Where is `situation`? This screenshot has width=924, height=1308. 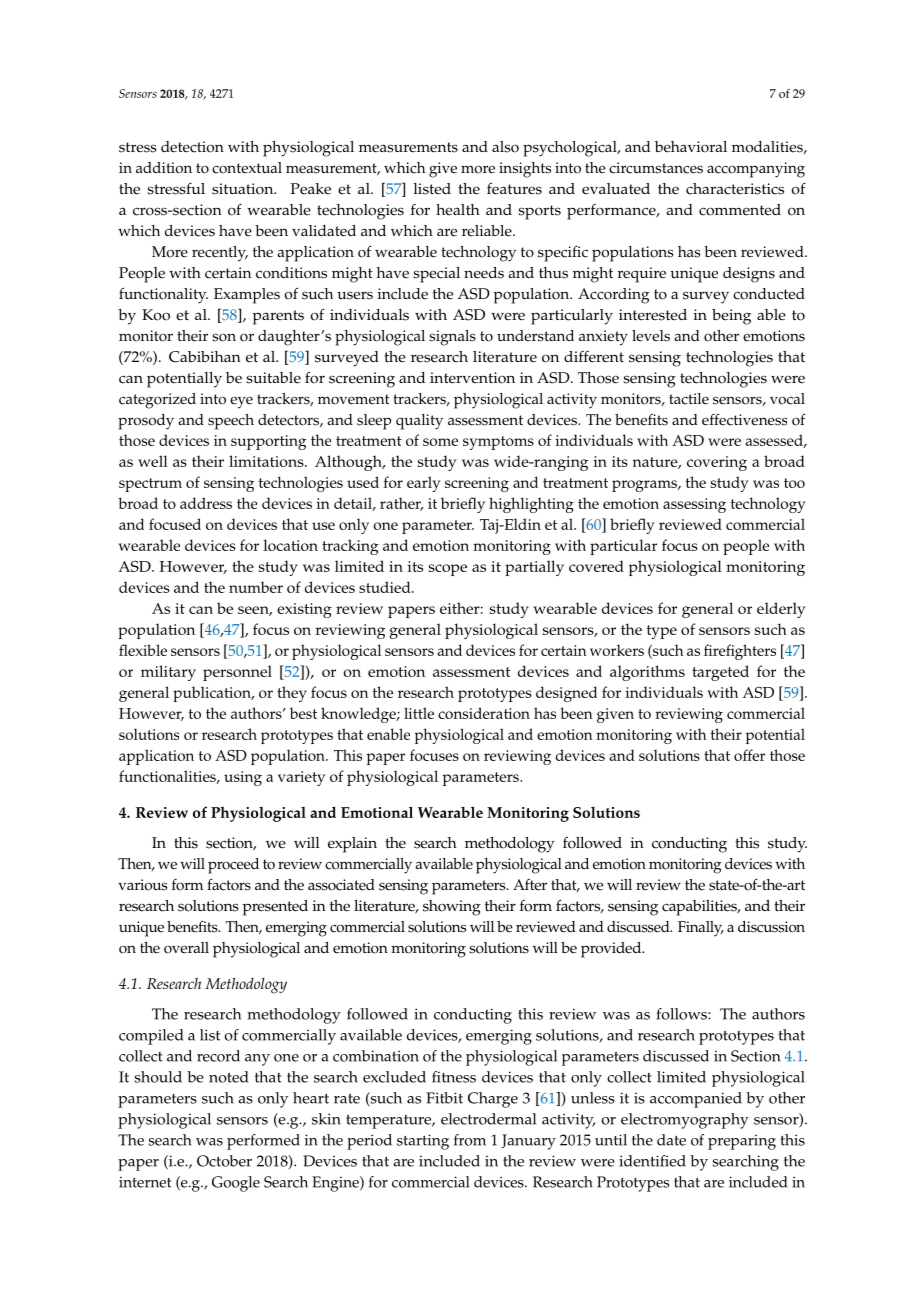 situation is located at coordinates (244, 189).
